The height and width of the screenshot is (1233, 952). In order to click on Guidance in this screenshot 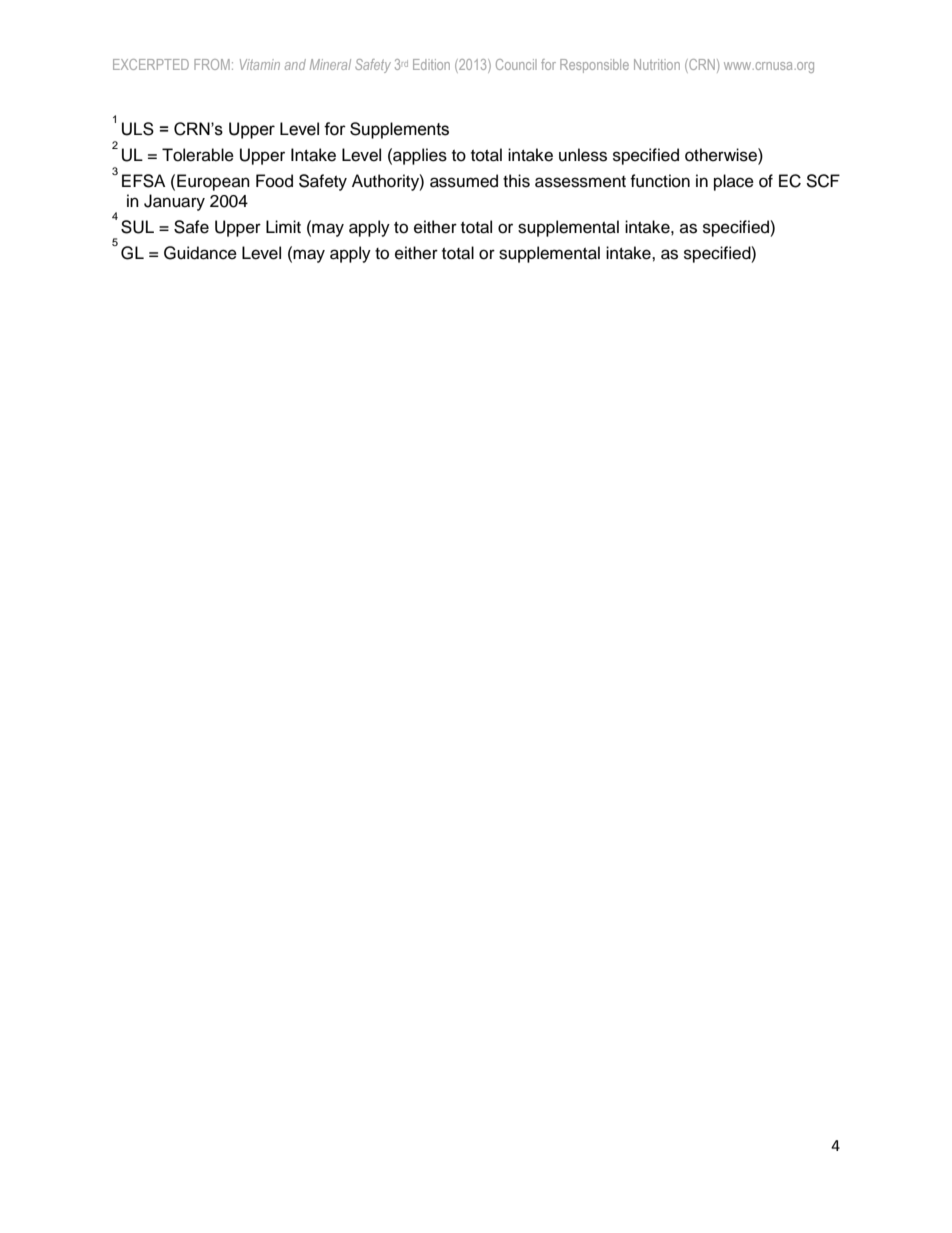, I will do `click(200, 253)`.
